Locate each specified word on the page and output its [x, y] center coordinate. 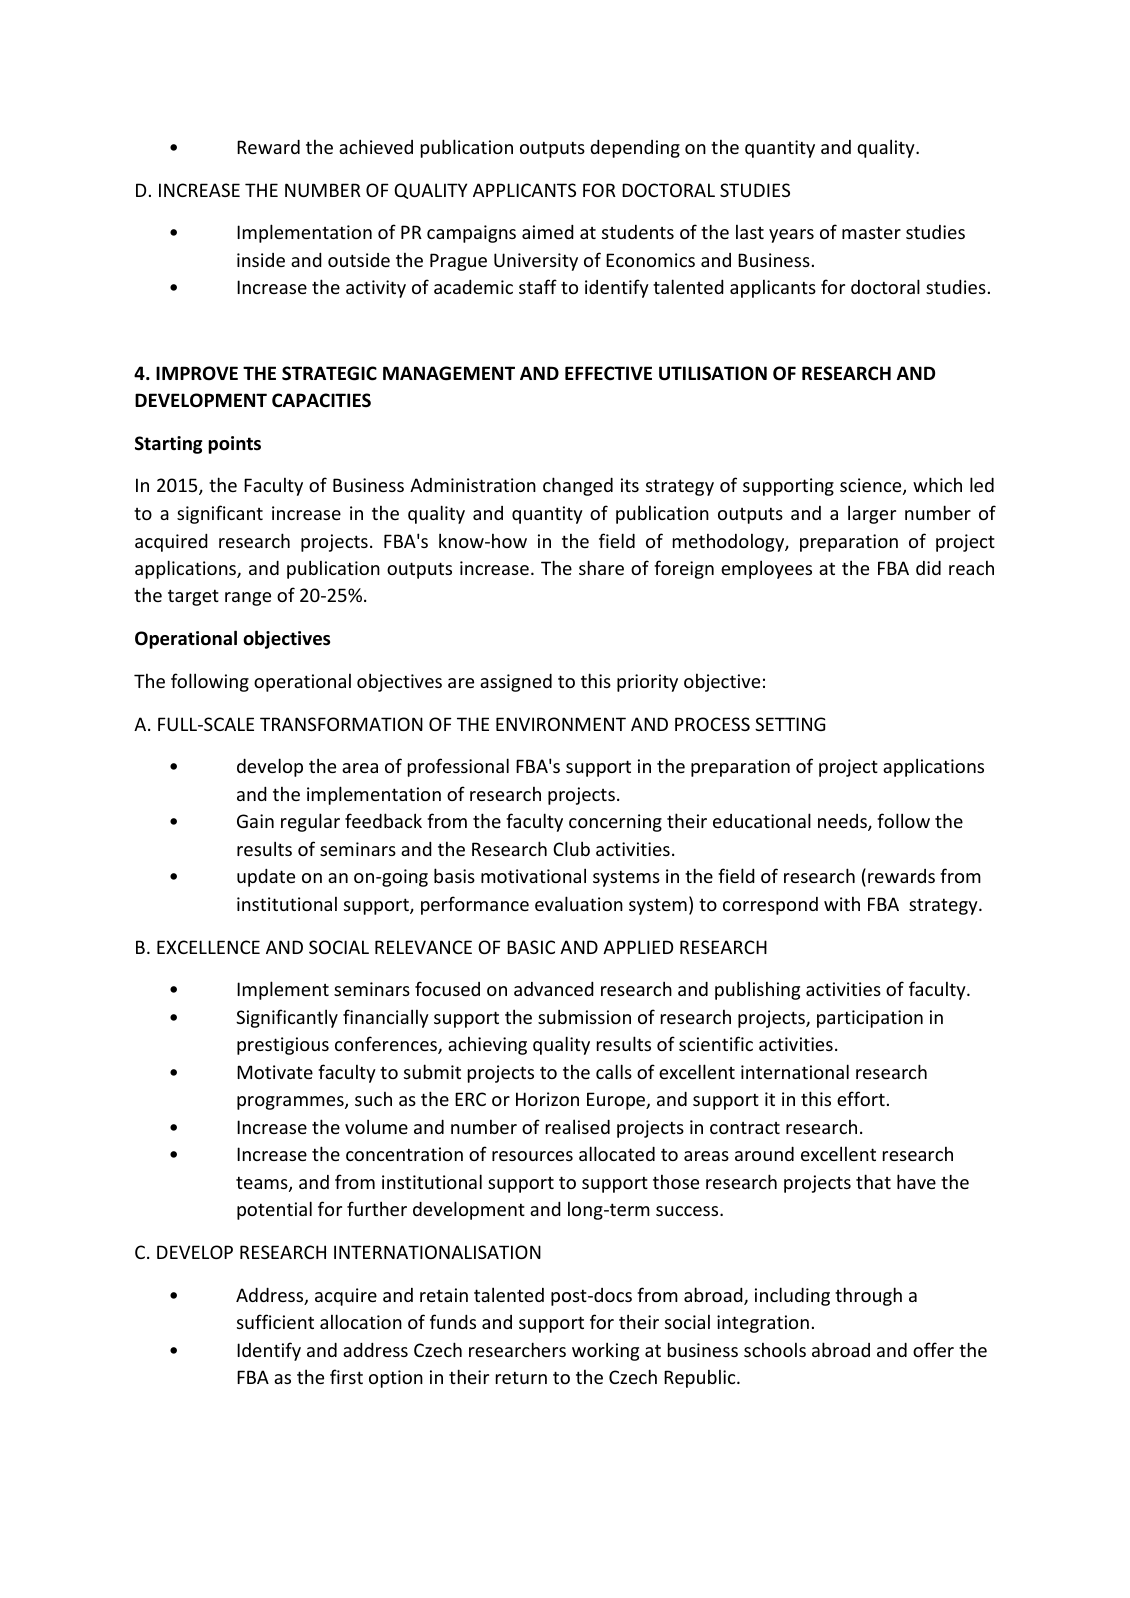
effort [861, 1098]
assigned [516, 682]
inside [261, 260]
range [248, 599]
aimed [548, 231]
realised [578, 1126]
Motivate [275, 1072]
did [928, 567]
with [842, 903]
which [937, 484]
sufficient [275, 1321]
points [234, 445]
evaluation [579, 903]
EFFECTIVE [608, 373]
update [266, 877]
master [871, 232]
